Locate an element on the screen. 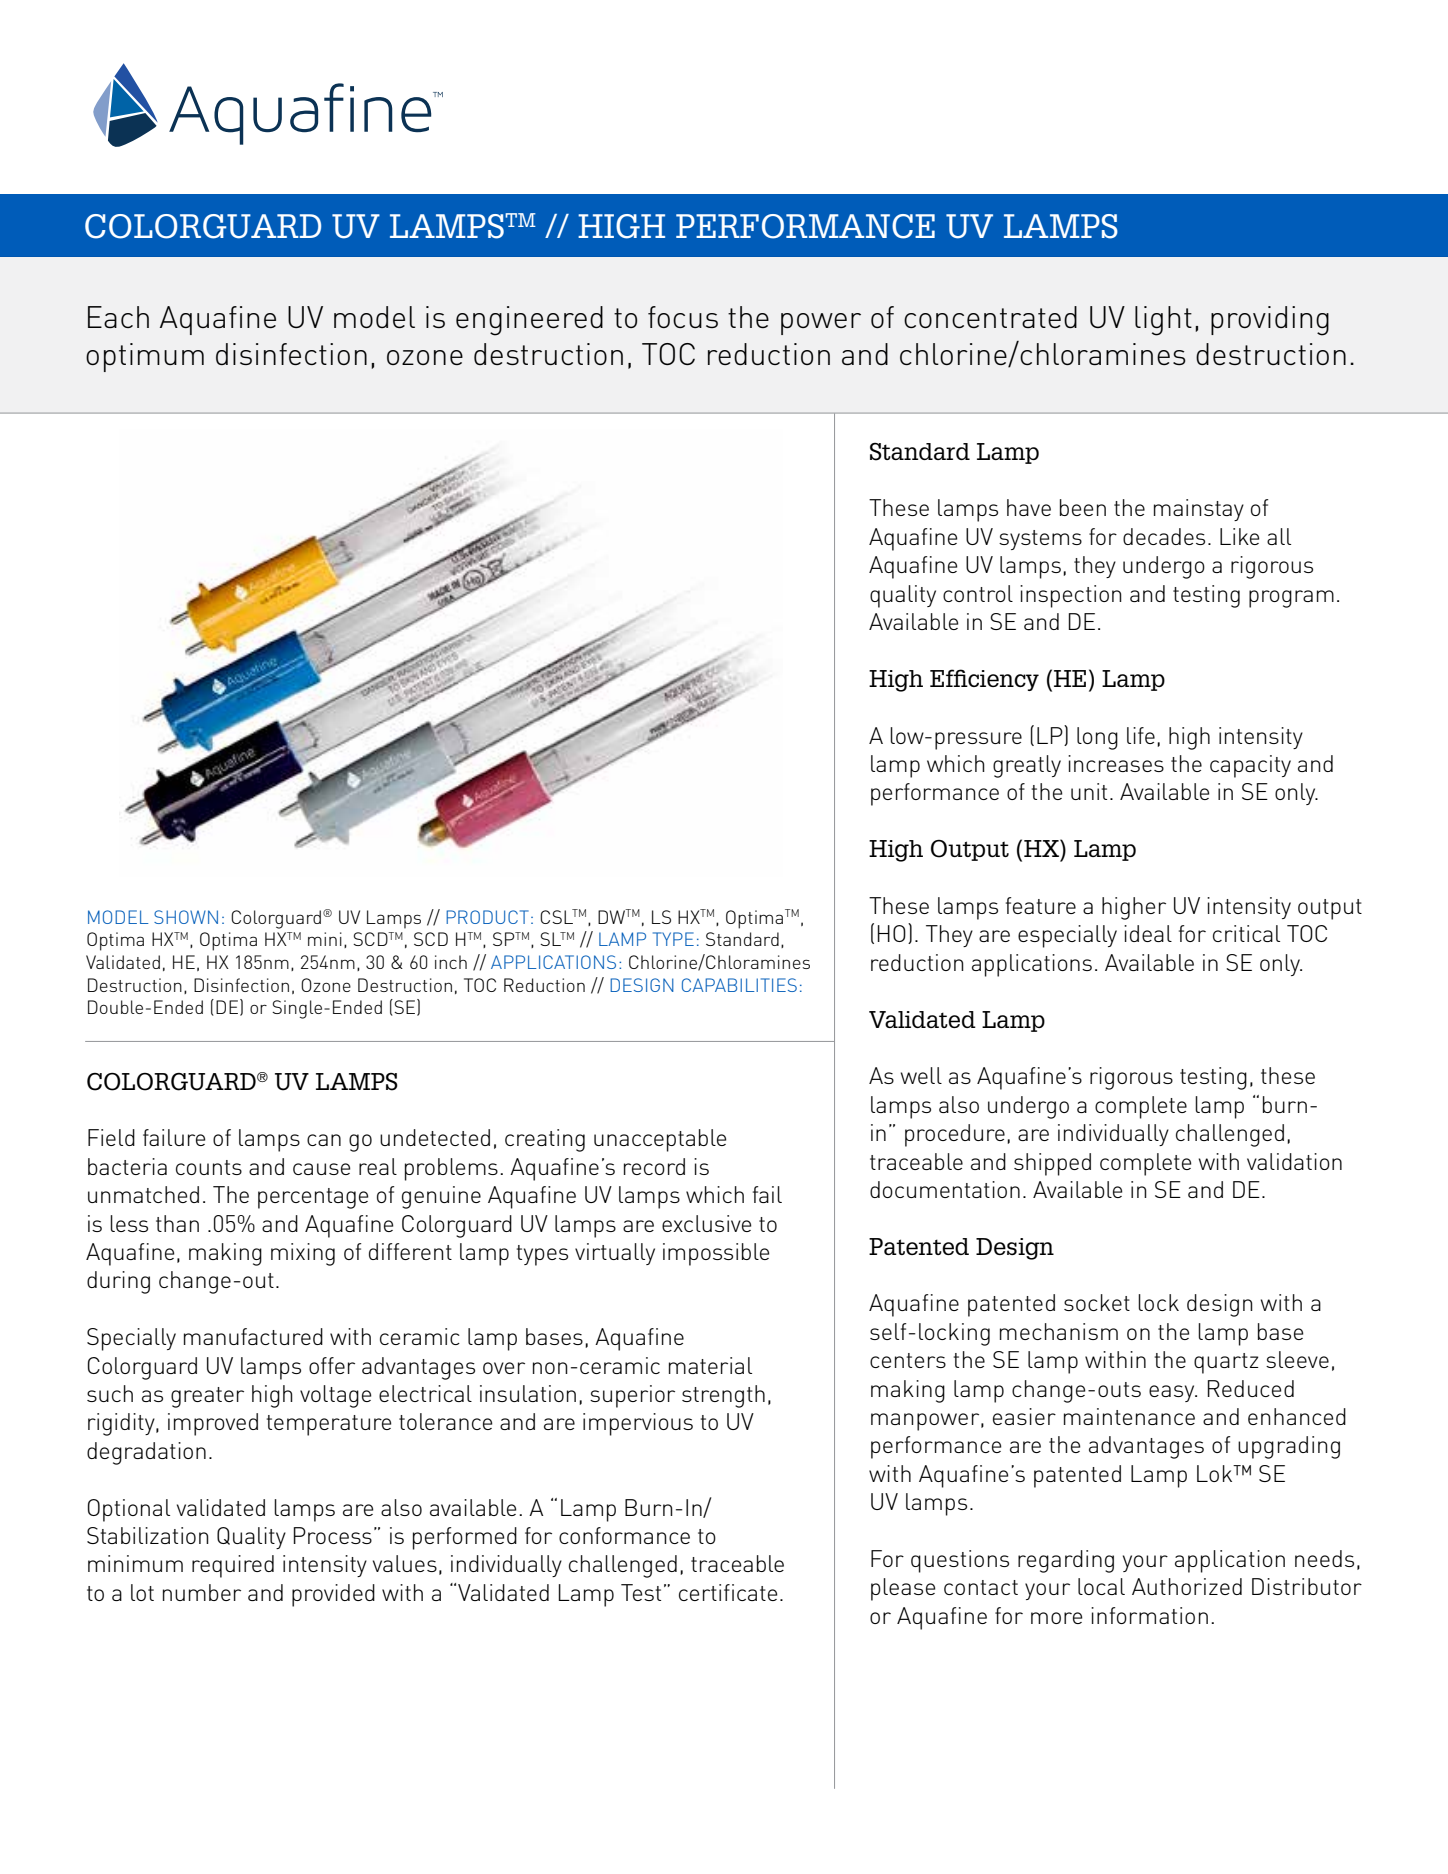  light is located at coordinates (1163, 321).
